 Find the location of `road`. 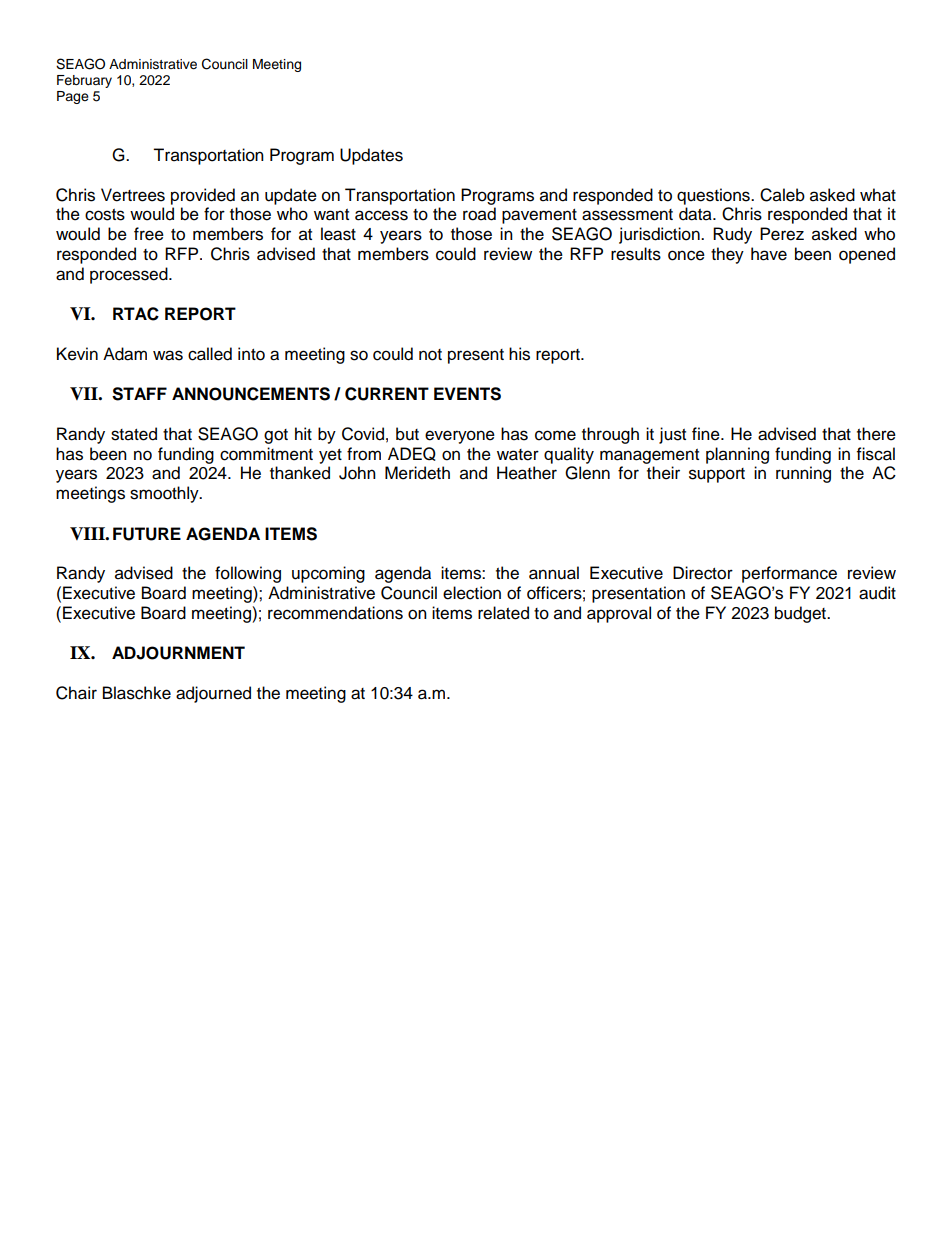

road is located at coordinates (479, 214).
